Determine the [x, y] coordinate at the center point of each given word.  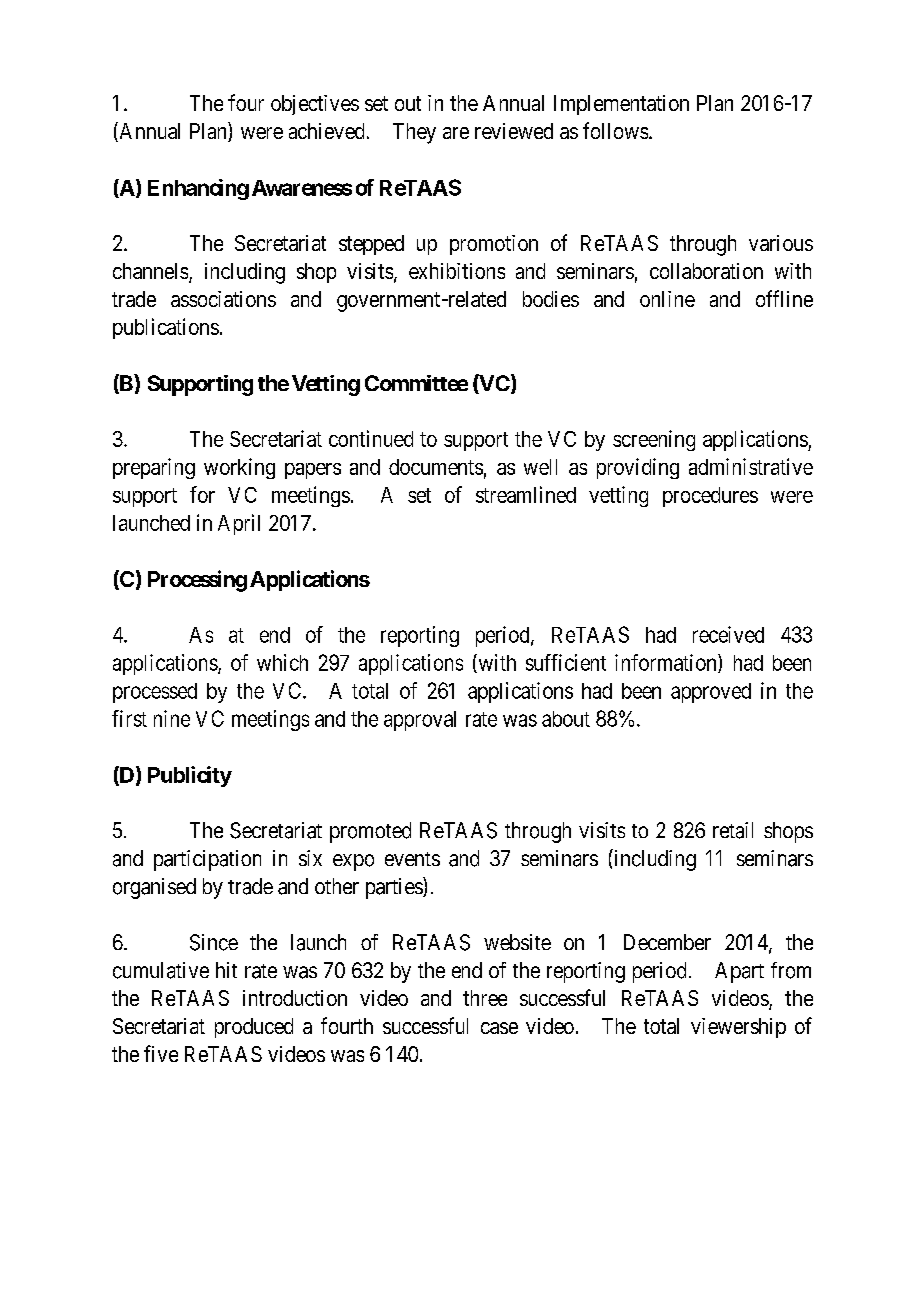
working [239, 468]
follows [615, 130]
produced [254, 1028]
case [499, 1028]
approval [420, 721]
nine [172, 718]
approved [711, 693]
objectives [315, 105]
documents [436, 467]
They [414, 133]
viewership [738, 1028]
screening [654, 440]
